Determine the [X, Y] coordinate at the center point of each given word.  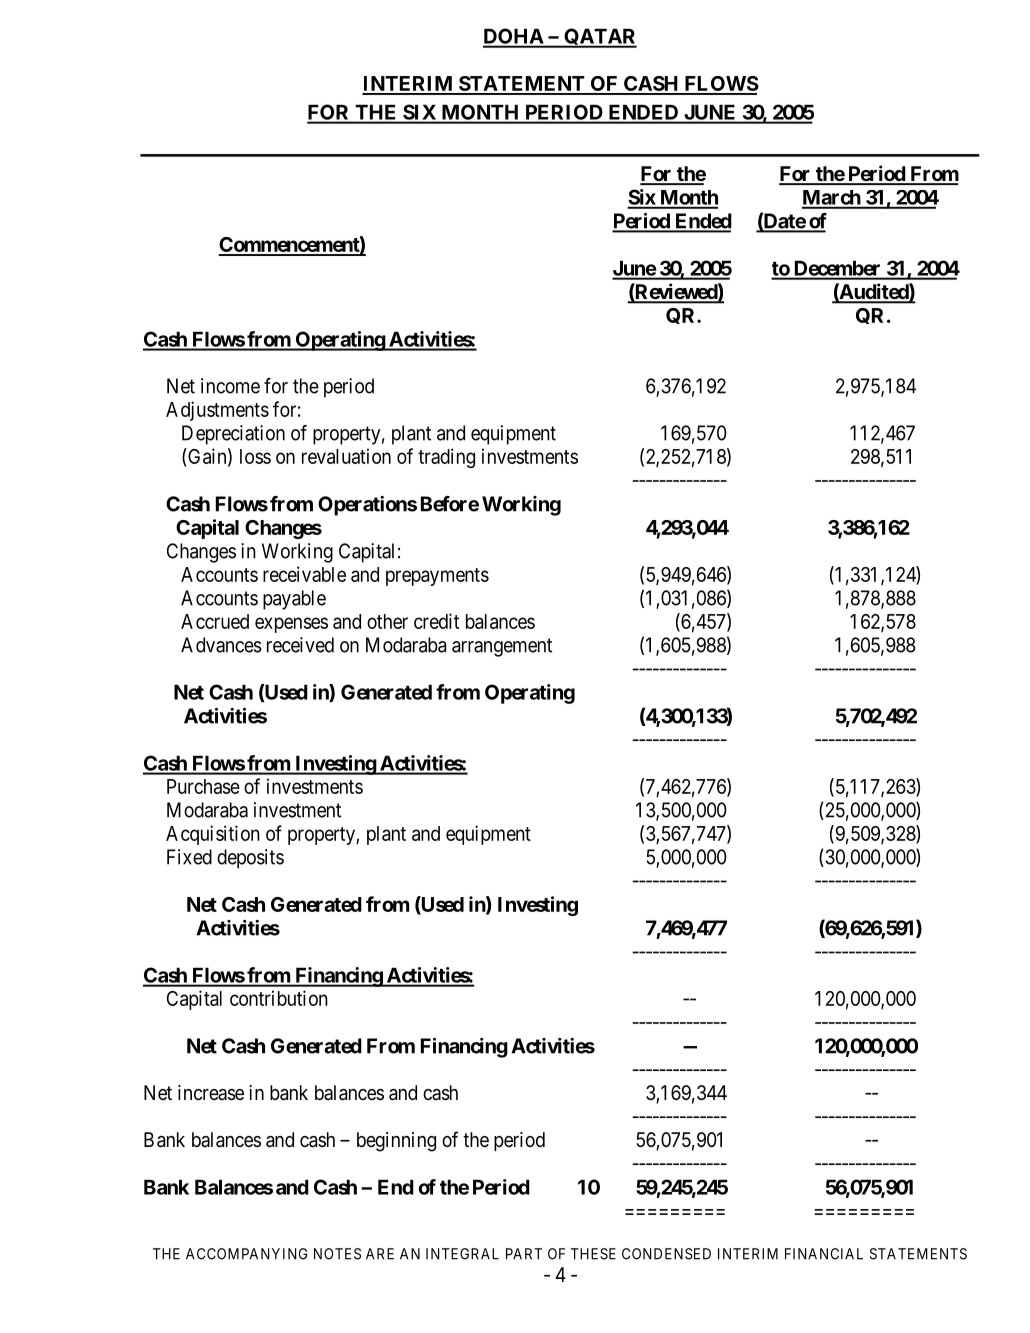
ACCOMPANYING [247, 1254]
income [230, 386]
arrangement [502, 647]
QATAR [599, 38]
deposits [250, 859]
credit [436, 621]
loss [255, 456]
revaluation [346, 456]
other [387, 621]
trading [446, 458]
